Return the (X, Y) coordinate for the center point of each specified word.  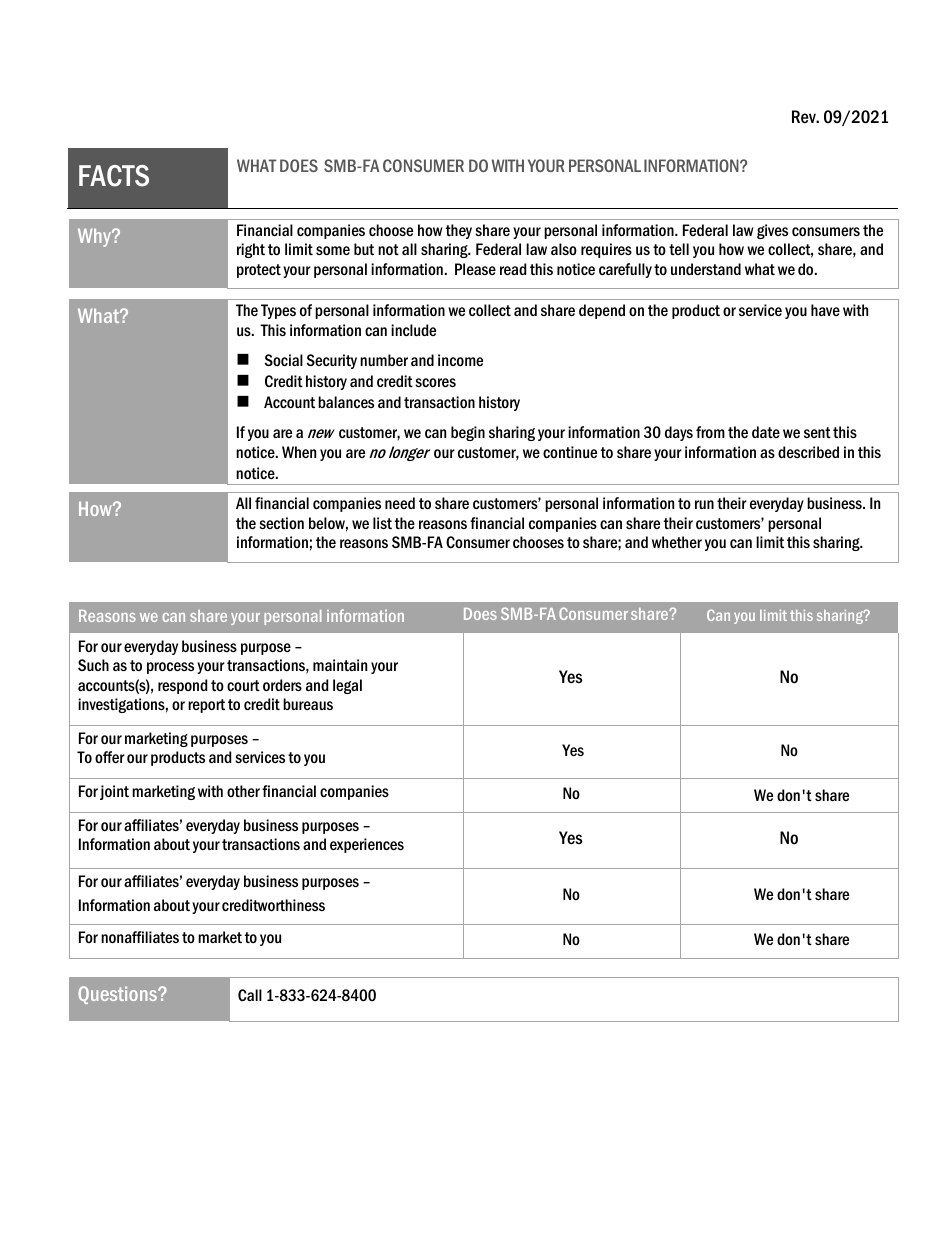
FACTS (114, 176)
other (243, 791)
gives (772, 231)
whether (677, 542)
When (299, 452)
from (710, 432)
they (459, 231)
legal (347, 686)
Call (250, 995)
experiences (367, 845)
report (206, 706)
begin (468, 433)
